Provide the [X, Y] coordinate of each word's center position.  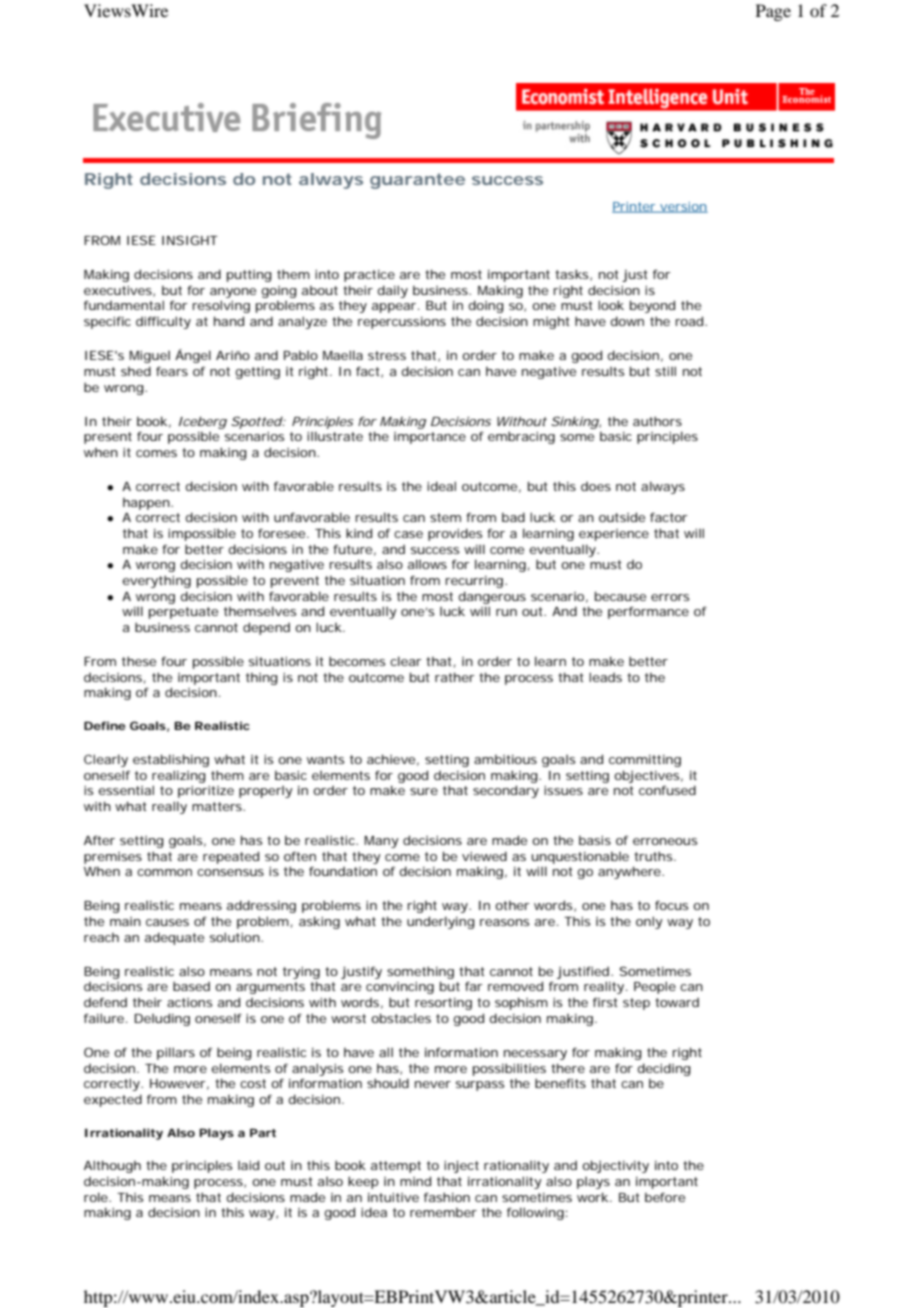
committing [645, 761]
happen [146, 504]
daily [392, 291]
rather [454, 677]
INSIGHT [190, 240]
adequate [174, 938]
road [689, 321]
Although [112, 1166]
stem [445, 517]
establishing [171, 760]
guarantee [417, 181]
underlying [441, 922]
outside [622, 517]
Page [773, 12]
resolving [221, 306]
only [649, 922]
